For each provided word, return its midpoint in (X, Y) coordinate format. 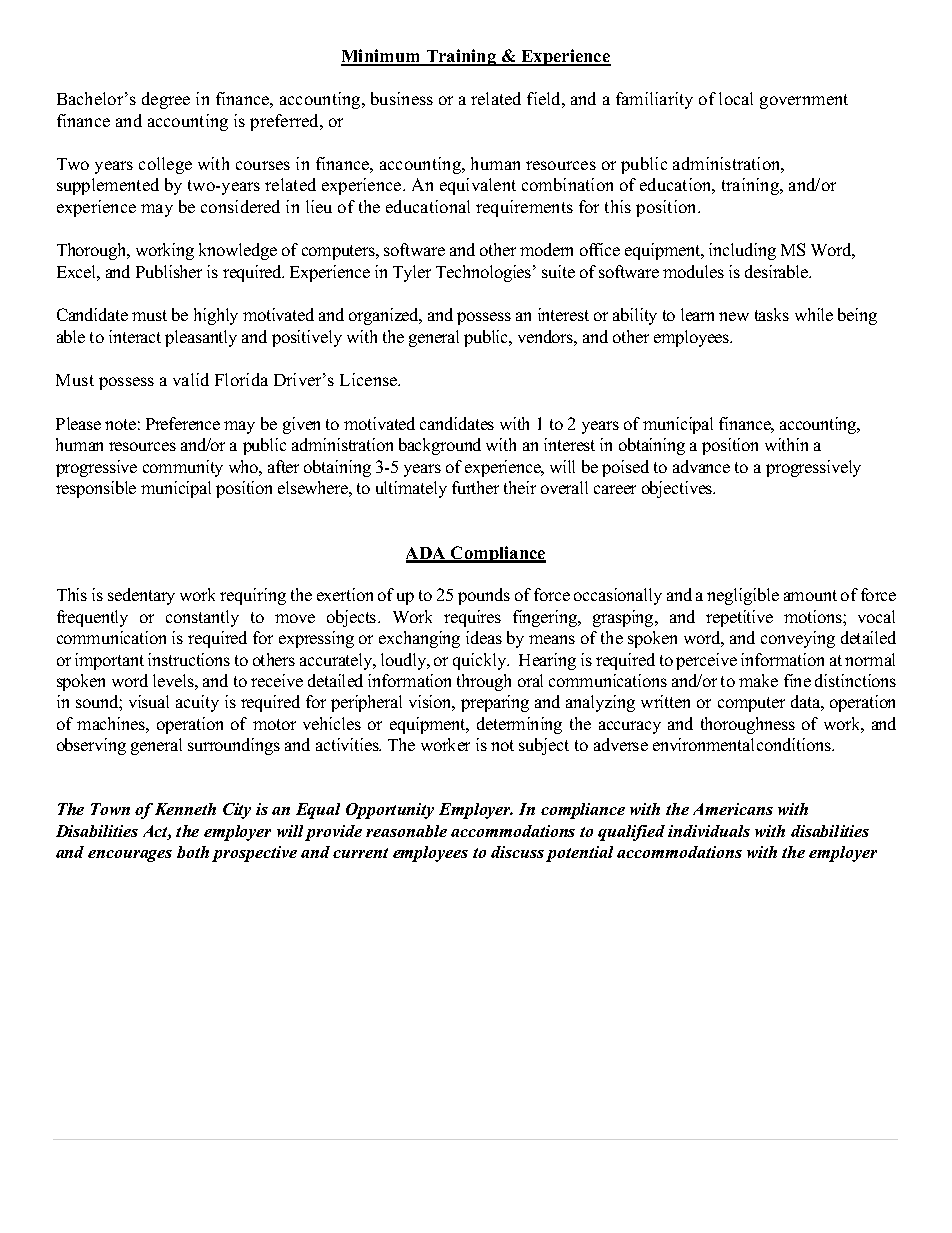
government (804, 101)
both (193, 852)
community (183, 468)
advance (701, 466)
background (440, 446)
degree (166, 100)
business (402, 98)
